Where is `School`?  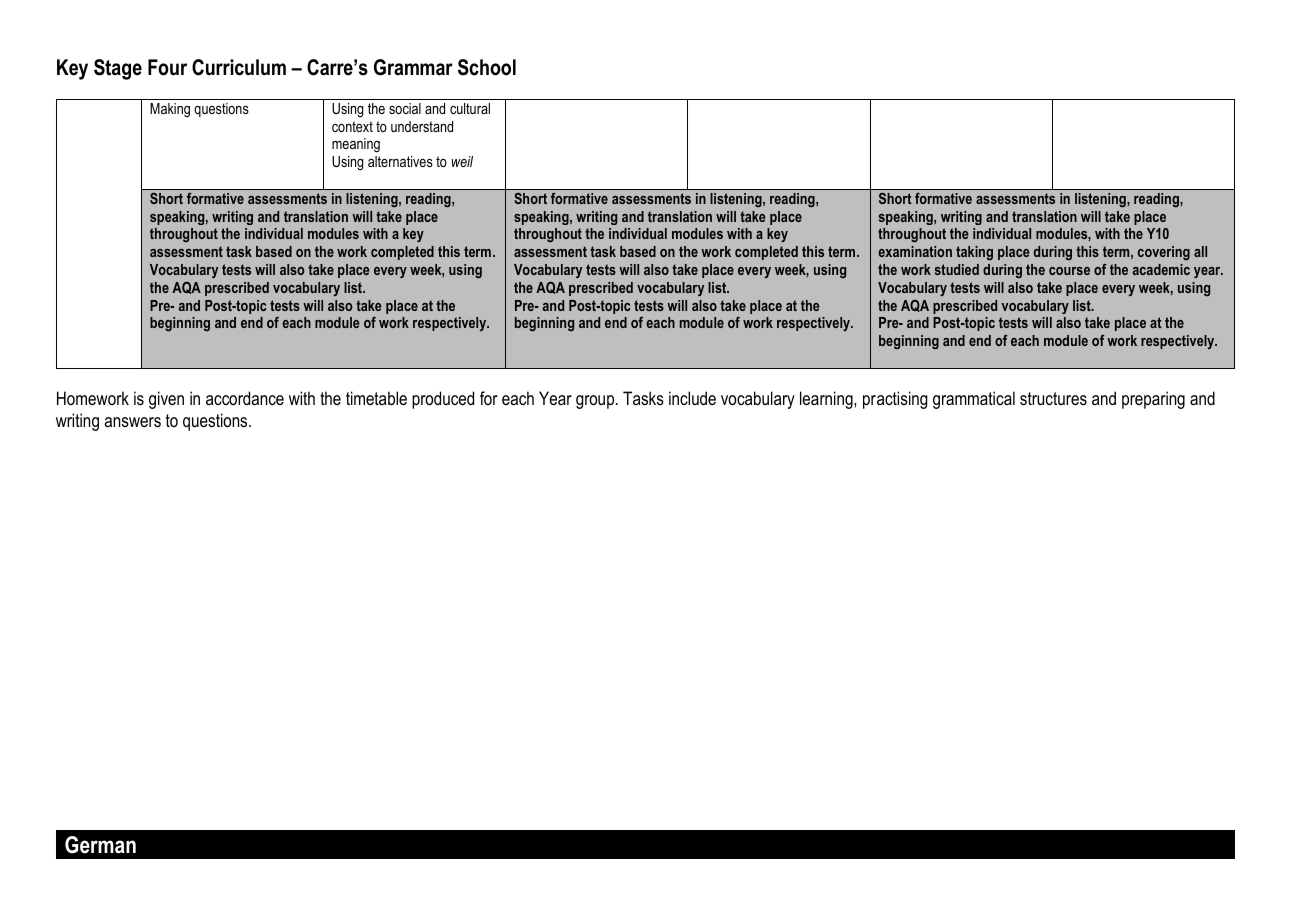 School is located at coordinates (487, 67).
